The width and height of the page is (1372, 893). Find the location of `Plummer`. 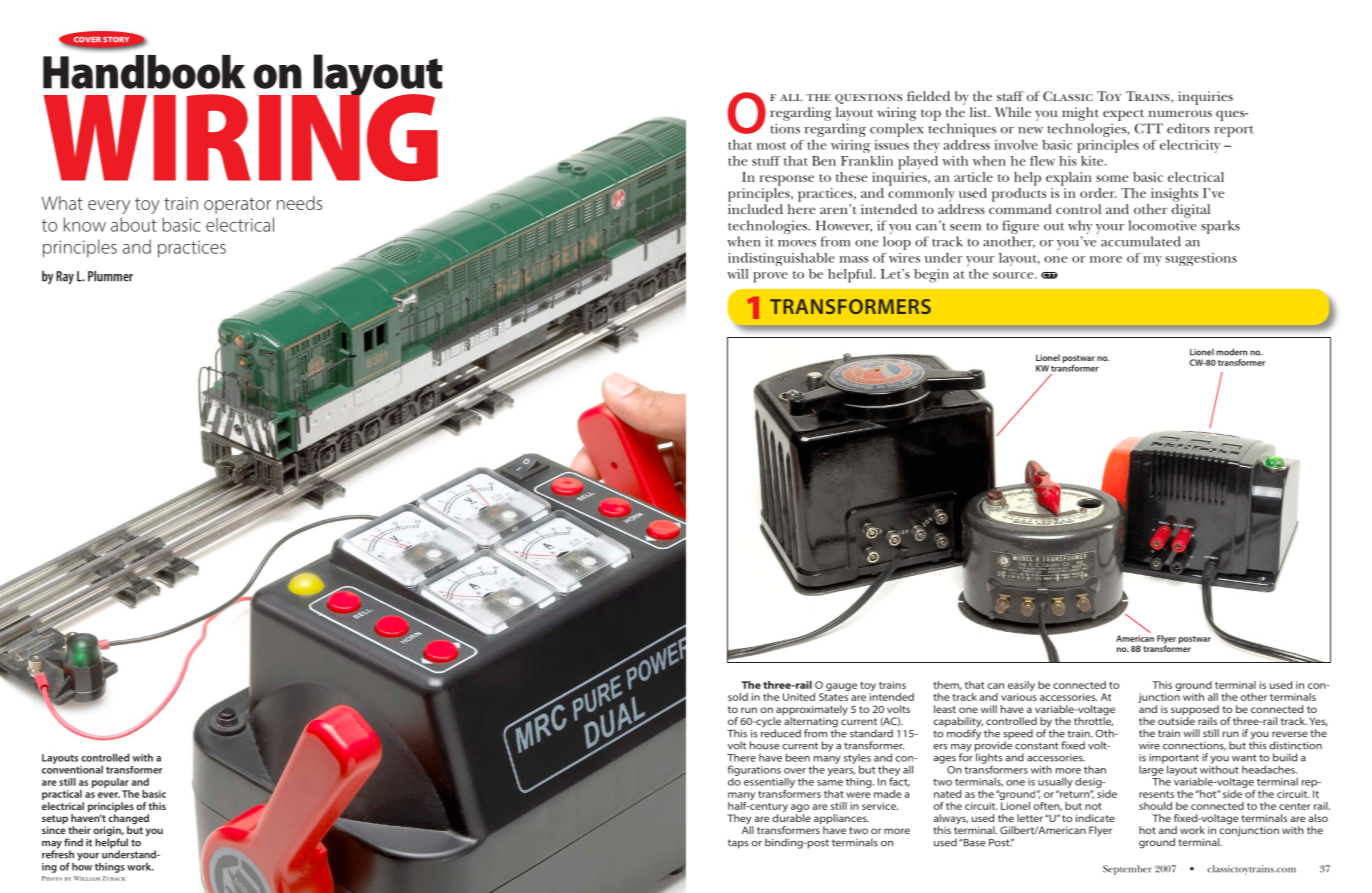

Plummer is located at coordinates (110, 276).
